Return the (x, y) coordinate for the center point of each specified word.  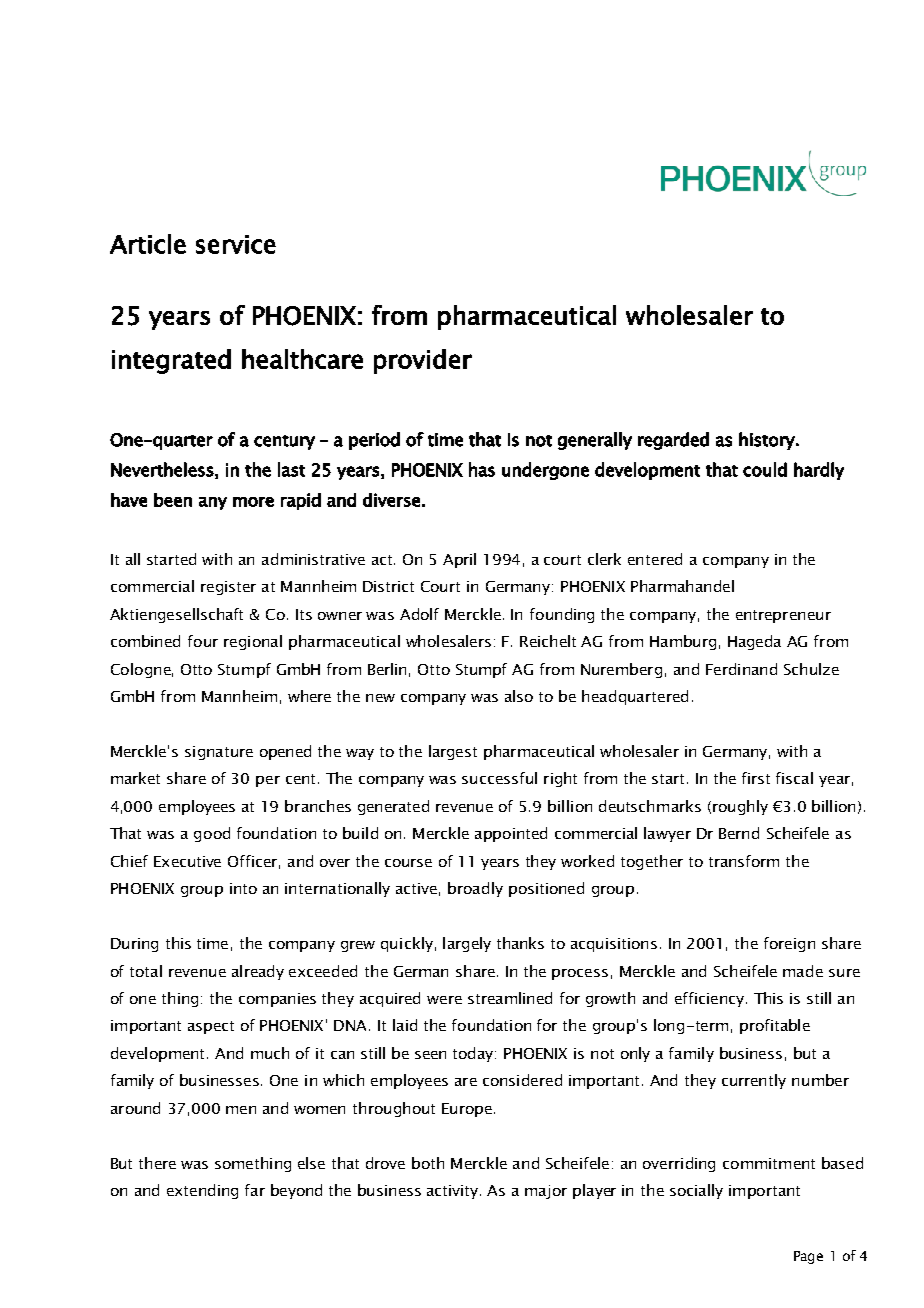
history (768, 441)
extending (202, 1191)
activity (454, 1192)
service (236, 244)
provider (423, 361)
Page (808, 1257)
